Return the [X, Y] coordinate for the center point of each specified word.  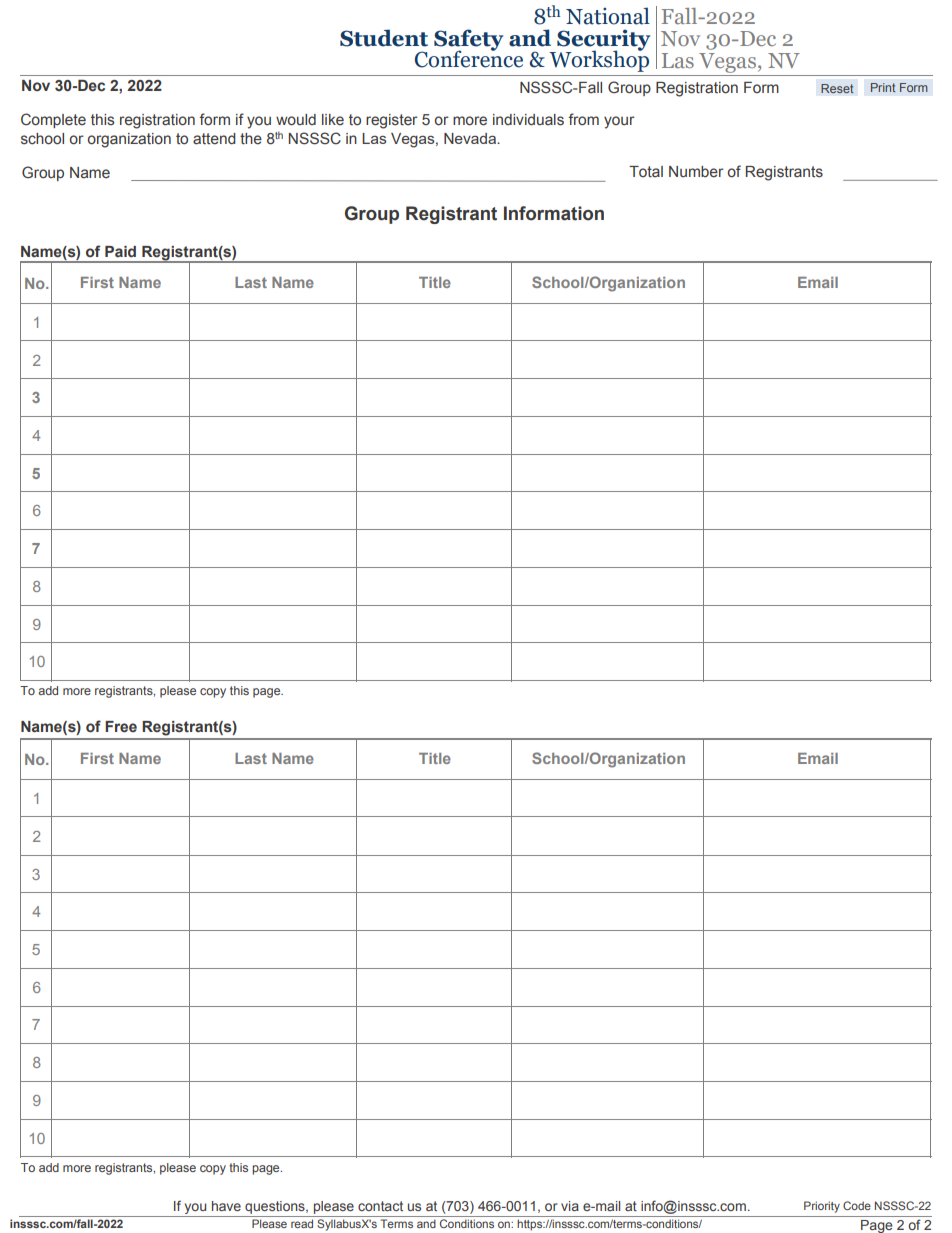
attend [214, 139]
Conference [469, 58]
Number [696, 172]
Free [121, 727]
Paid [120, 251]
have [226, 1206]
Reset [837, 88]
